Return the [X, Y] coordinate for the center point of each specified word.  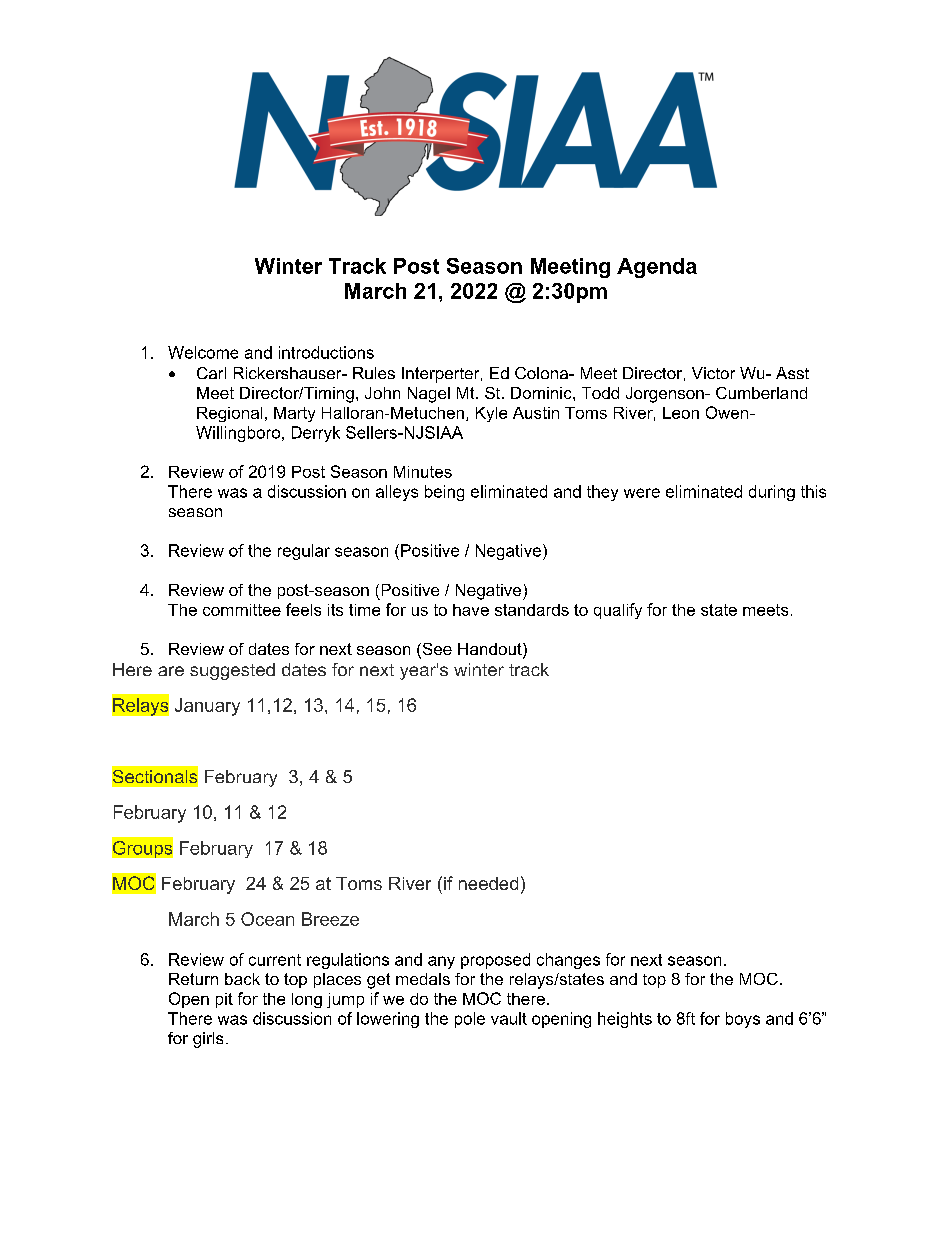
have [471, 610]
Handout [491, 650]
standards [532, 610]
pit [224, 1000]
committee [242, 610]
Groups [142, 848]
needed [488, 883]
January [207, 707]
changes [568, 961]
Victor [713, 373]
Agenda [657, 268]
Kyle [491, 414]
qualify [618, 611]
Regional [229, 414]
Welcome [203, 352]
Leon [681, 413]
